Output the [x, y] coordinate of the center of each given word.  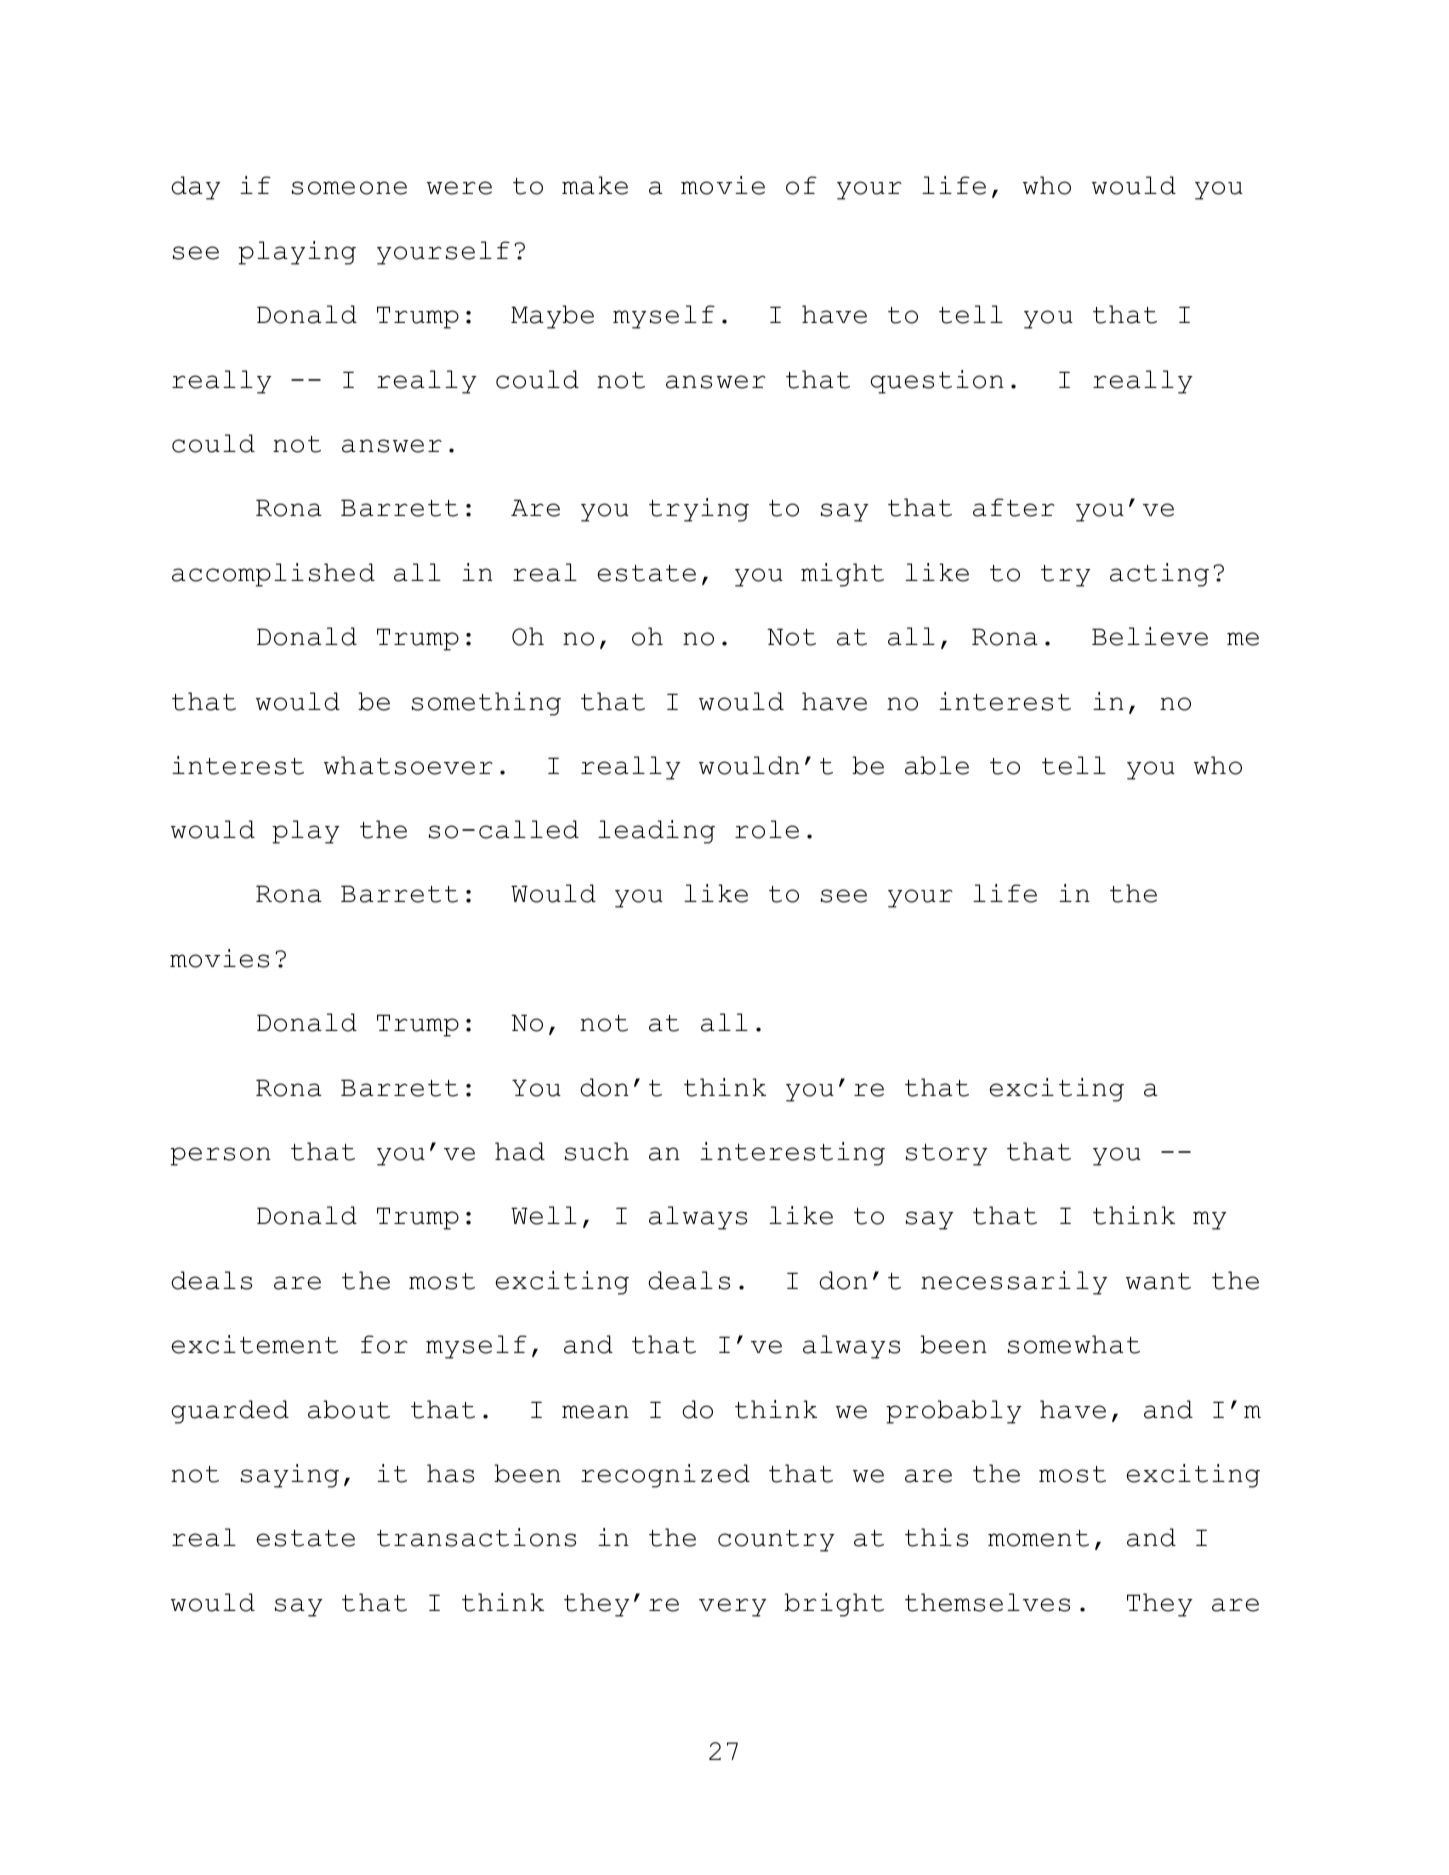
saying [290, 1476]
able [937, 765]
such [597, 1151]
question [937, 382]
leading [656, 832]
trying [699, 510]
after [1014, 507]
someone [349, 188]
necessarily [1014, 1283]
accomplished [273, 575]
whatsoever [408, 765]
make [595, 185]
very [733, 1607]
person [220, 1156]
